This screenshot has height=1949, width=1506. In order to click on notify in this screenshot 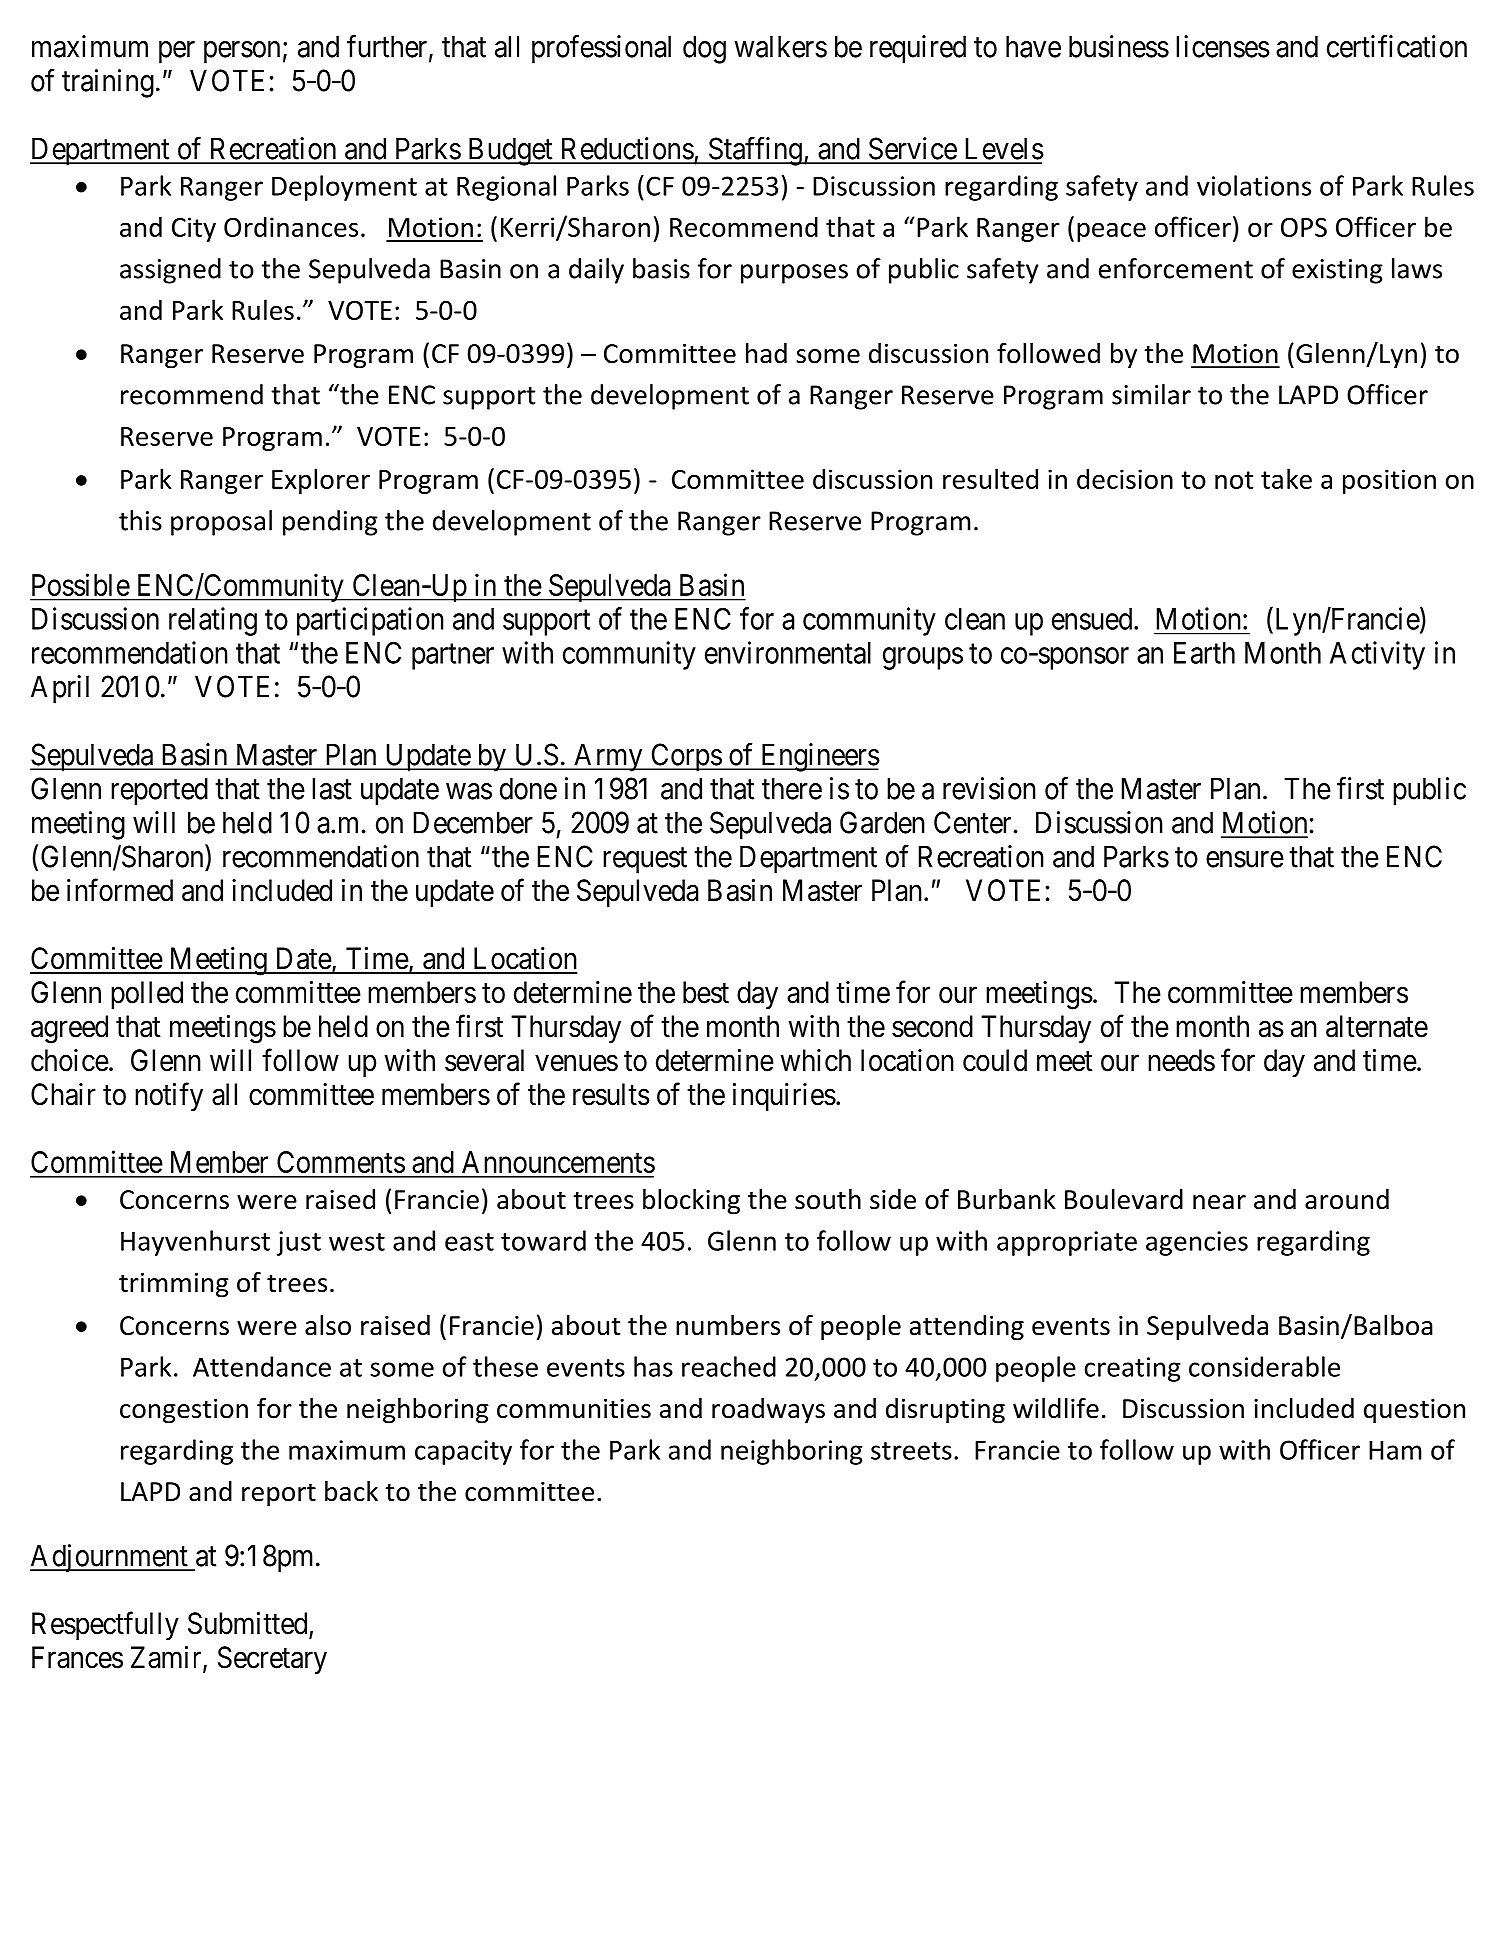, I will do `click(169, 1096)`.
